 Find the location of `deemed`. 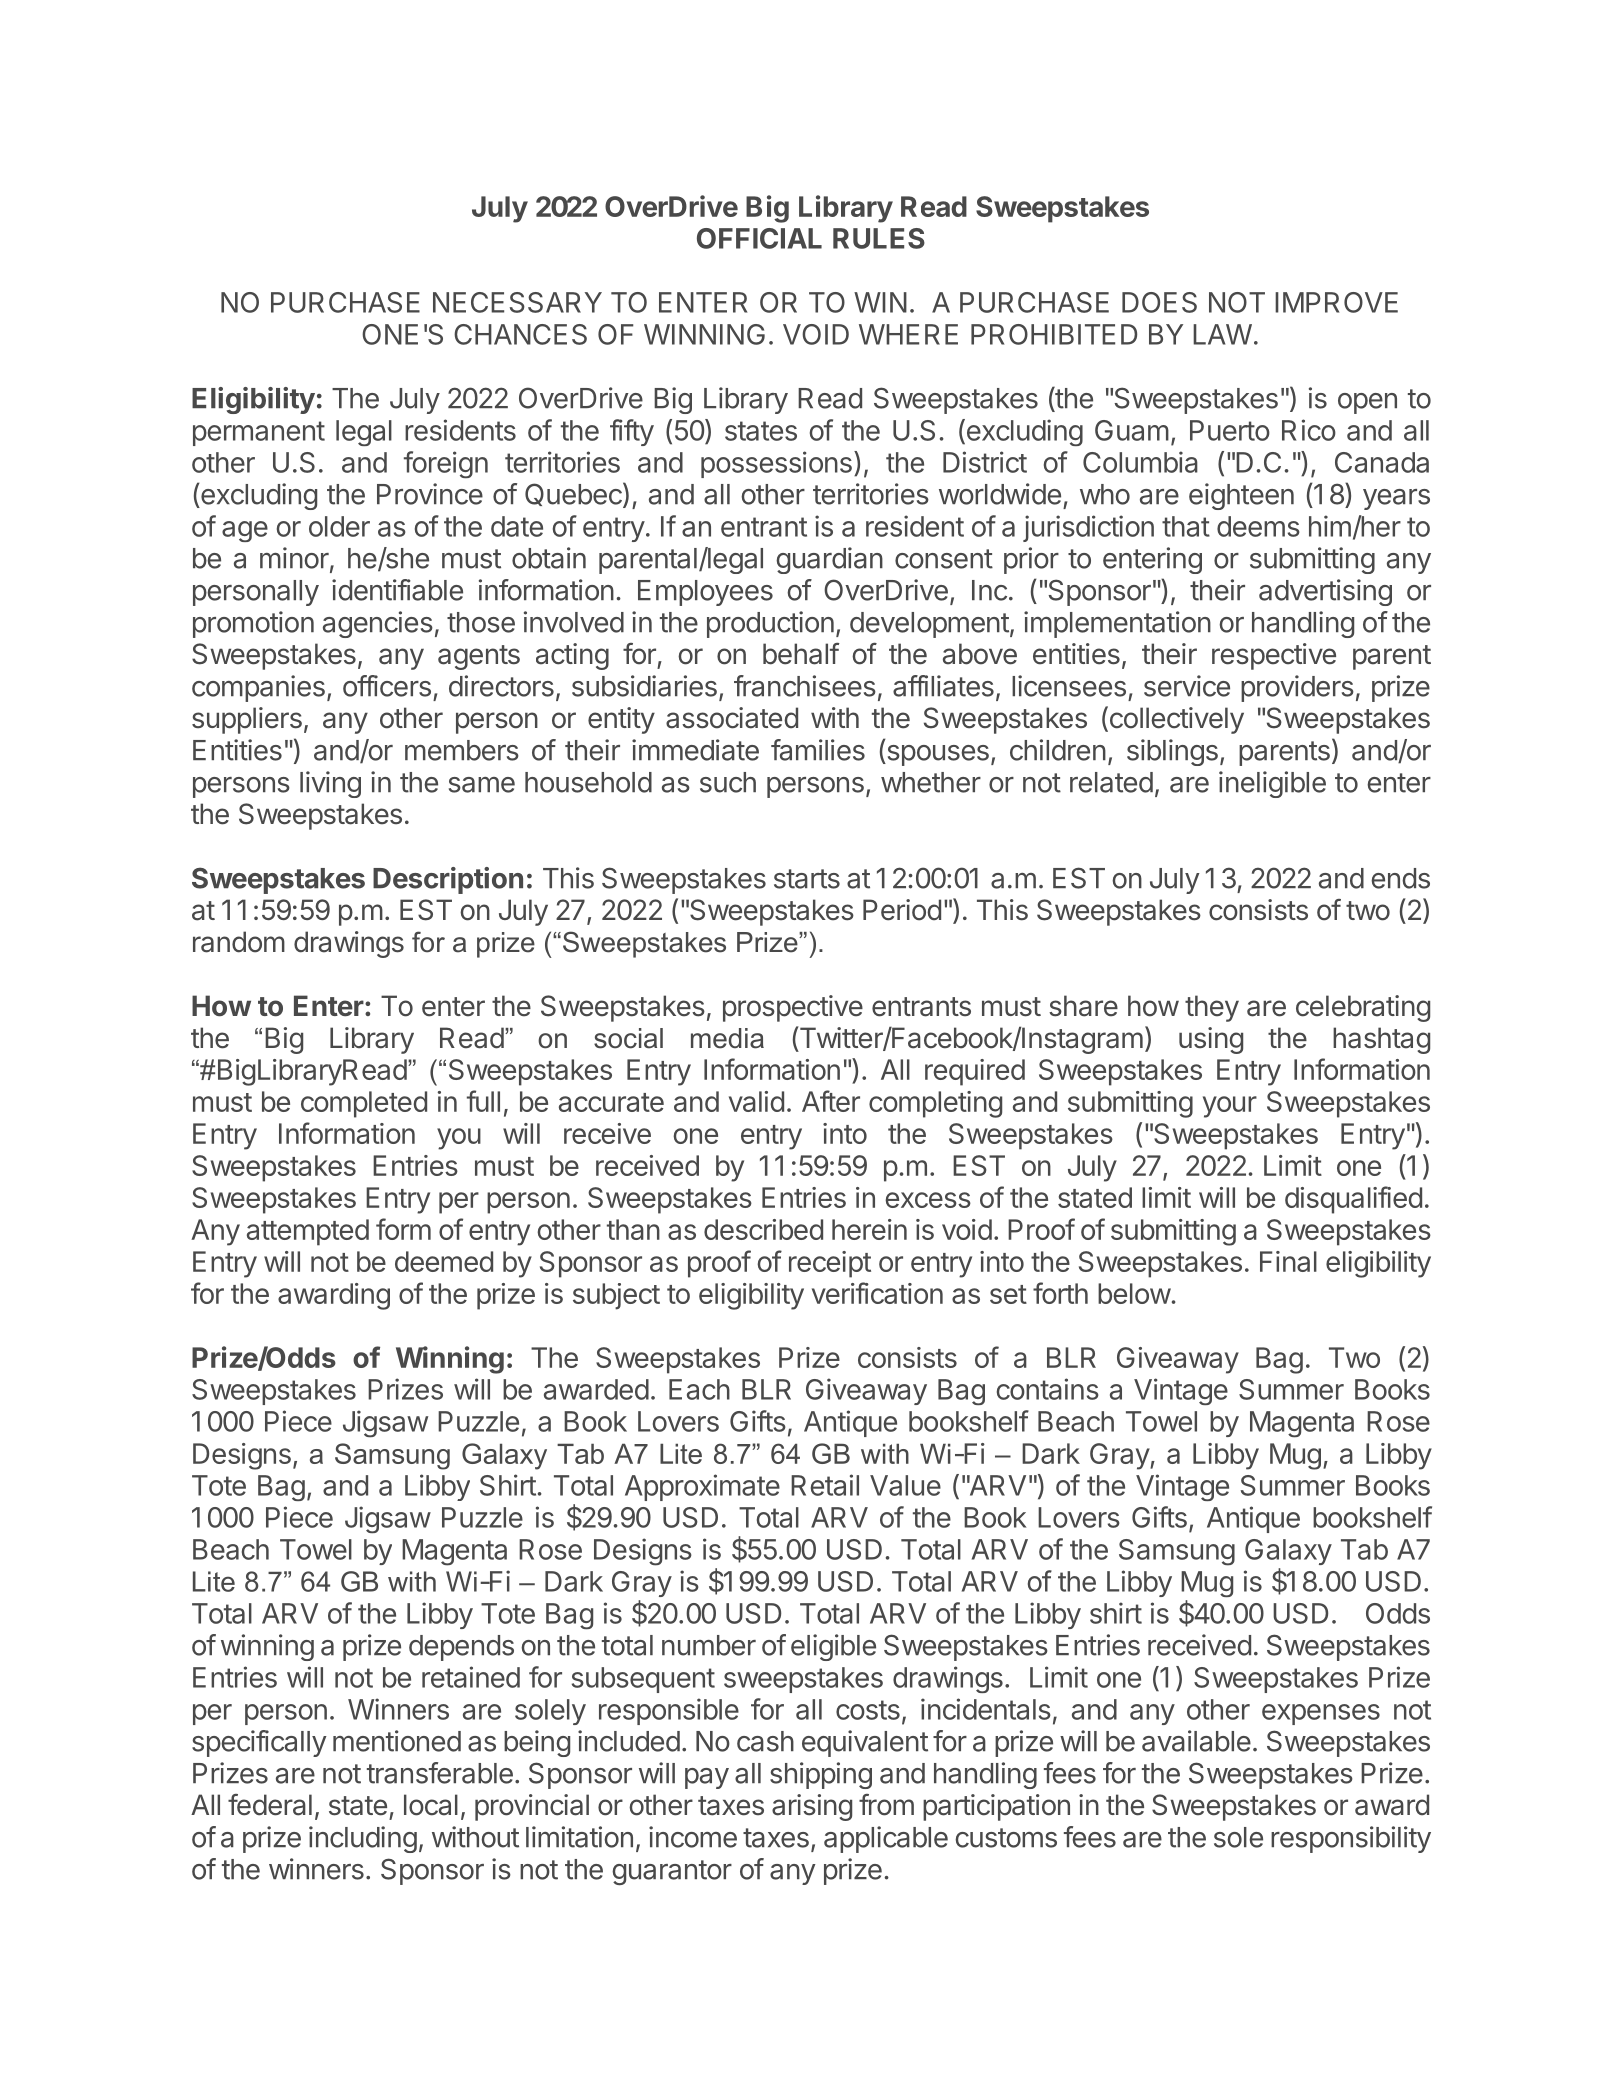

deemed is located at coordinates (444, 1261).
